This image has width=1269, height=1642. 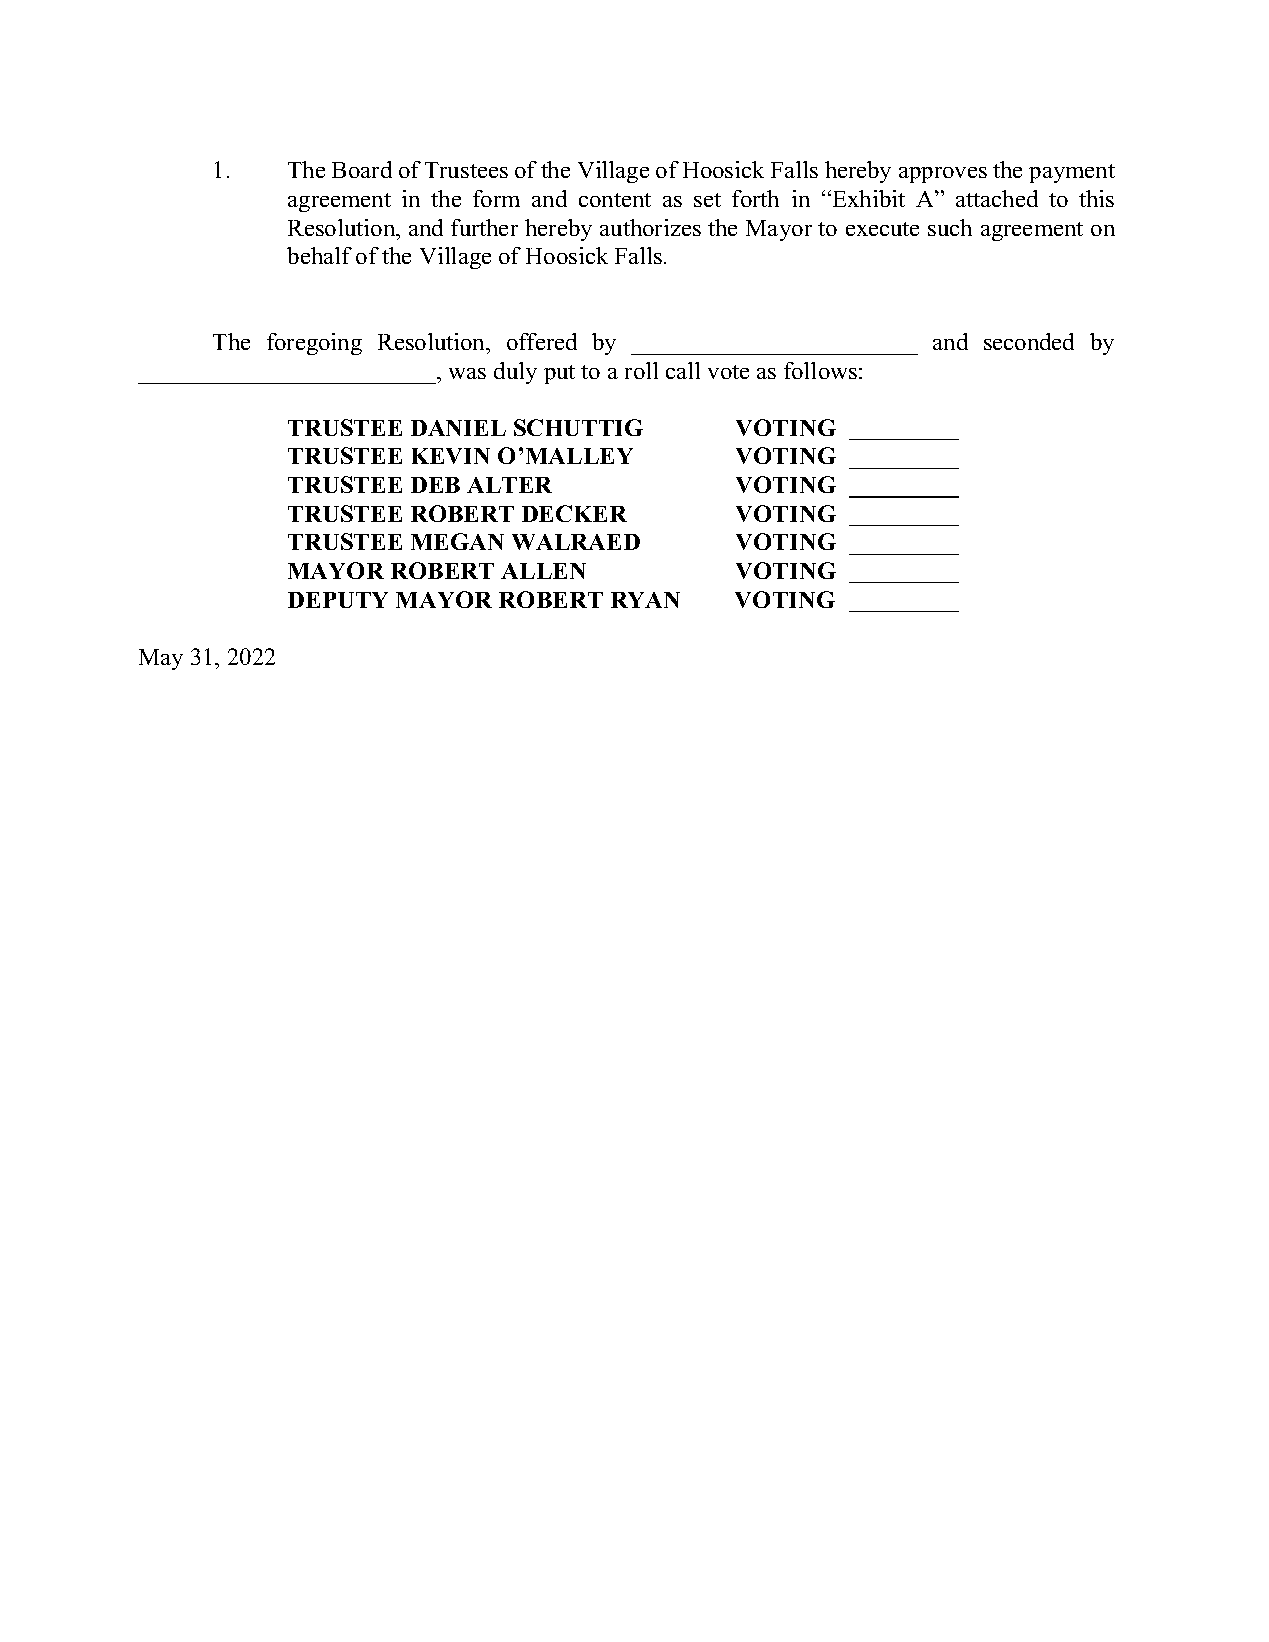 What do you see at coordinates (338, 600) in the image?
I see `DEPUTY` at bounding box center [338, 600].
